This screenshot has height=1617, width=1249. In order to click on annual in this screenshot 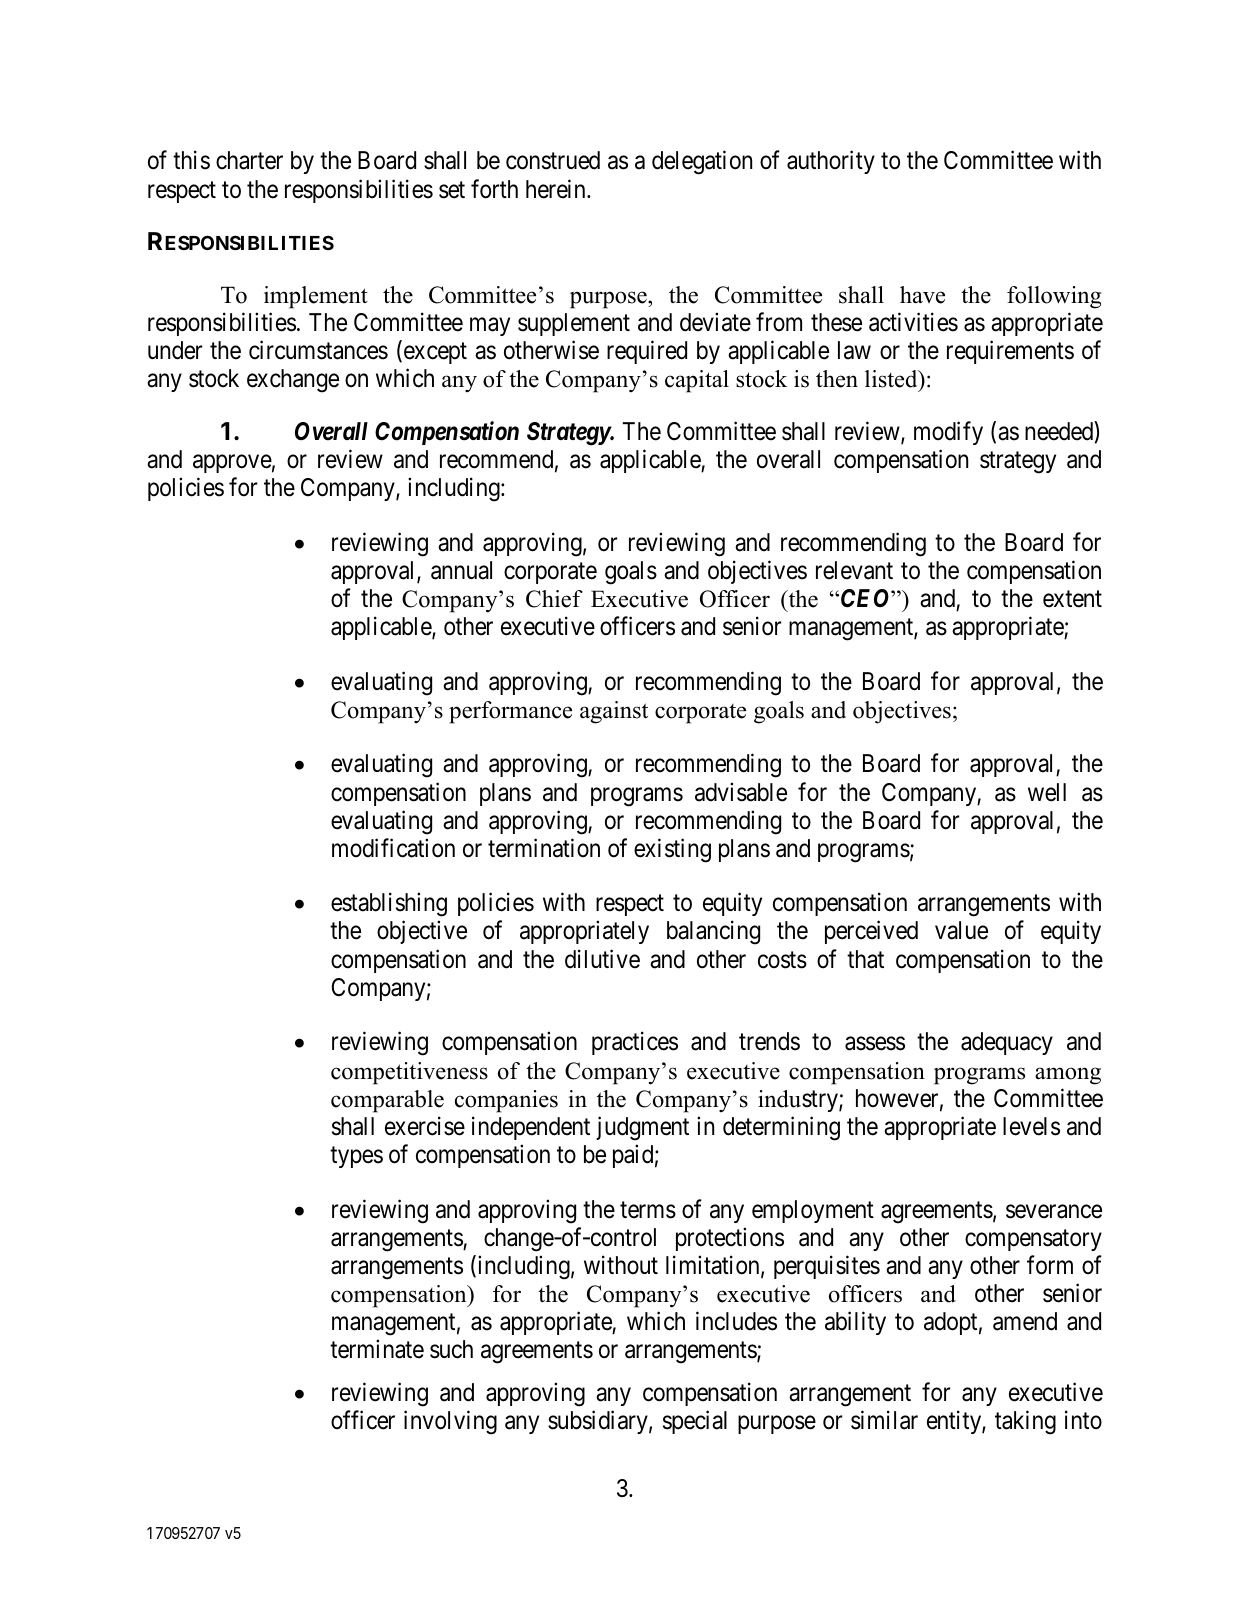, I will do `click(461, 570)`.
